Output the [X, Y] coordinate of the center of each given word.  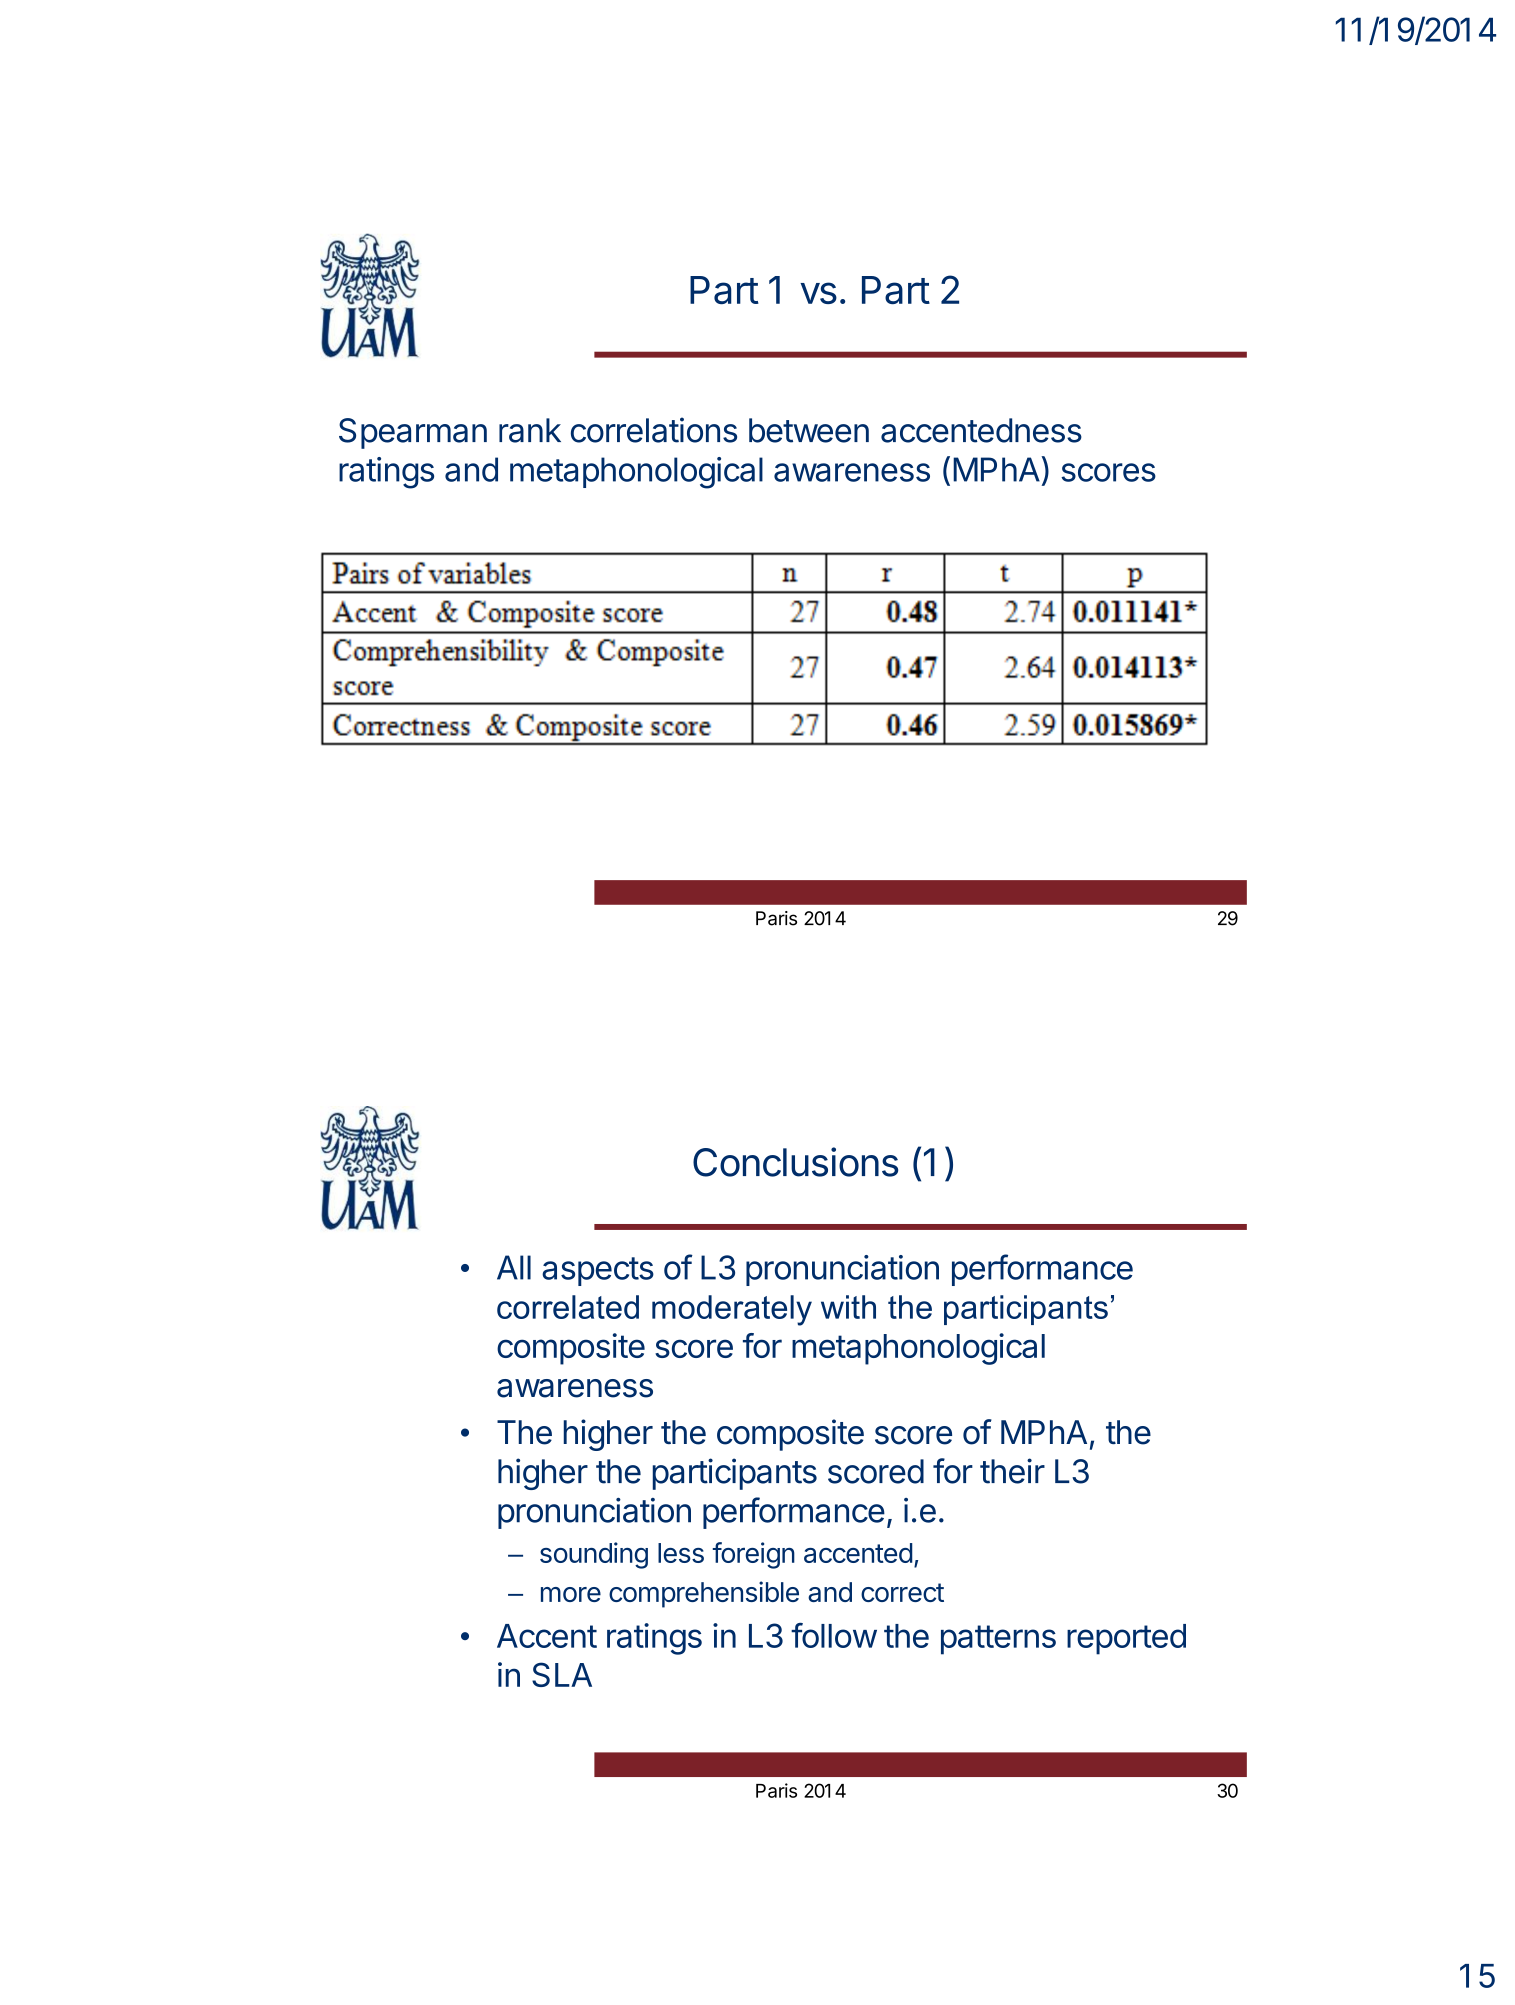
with [848, 1307]
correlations [654, 430]
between [809, 430]
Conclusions [795, 1162]
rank [530, 430]
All [514, 1267]
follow [834, 1635]
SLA [562, 1674]
